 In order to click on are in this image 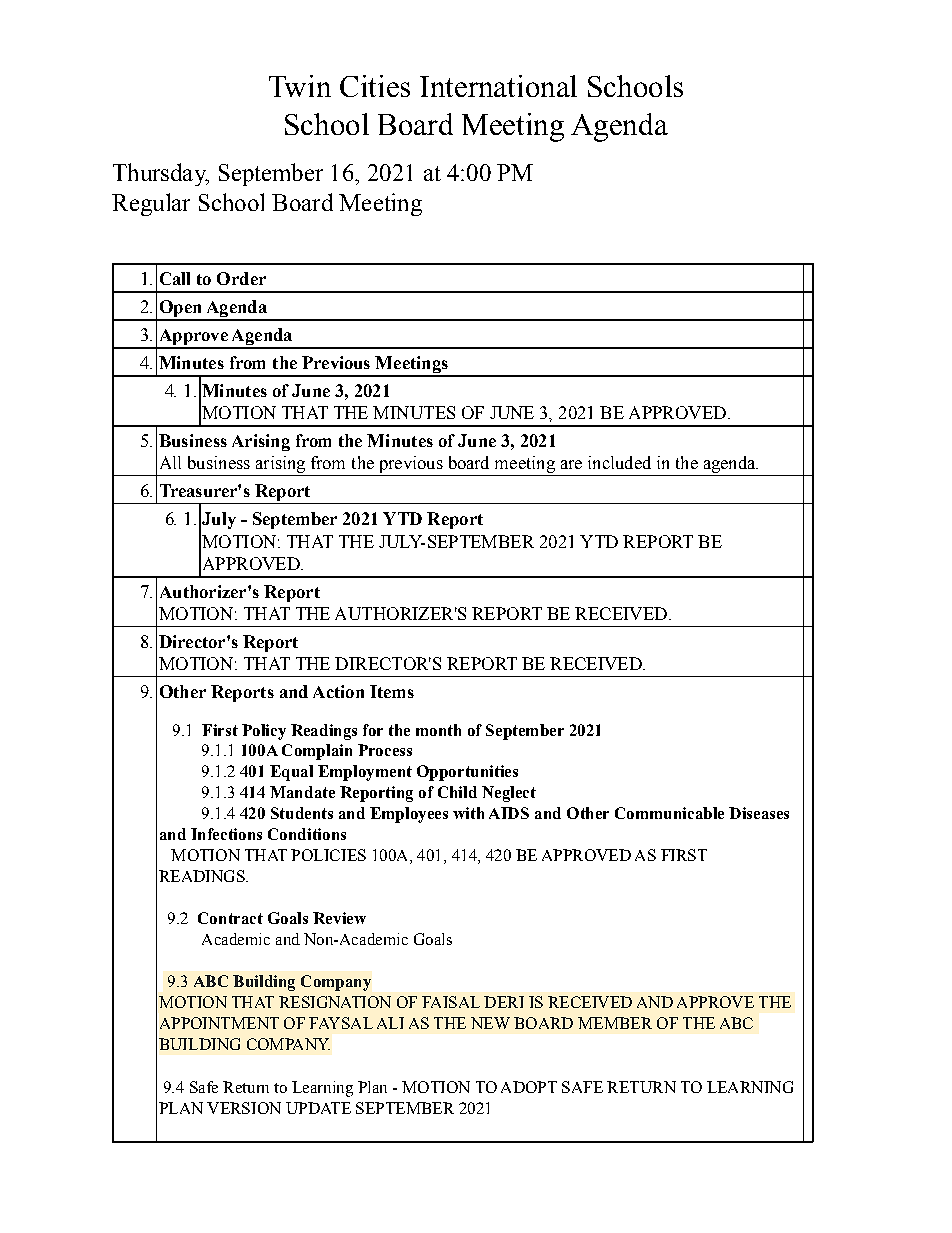, I will do `click(571, 464)`.
